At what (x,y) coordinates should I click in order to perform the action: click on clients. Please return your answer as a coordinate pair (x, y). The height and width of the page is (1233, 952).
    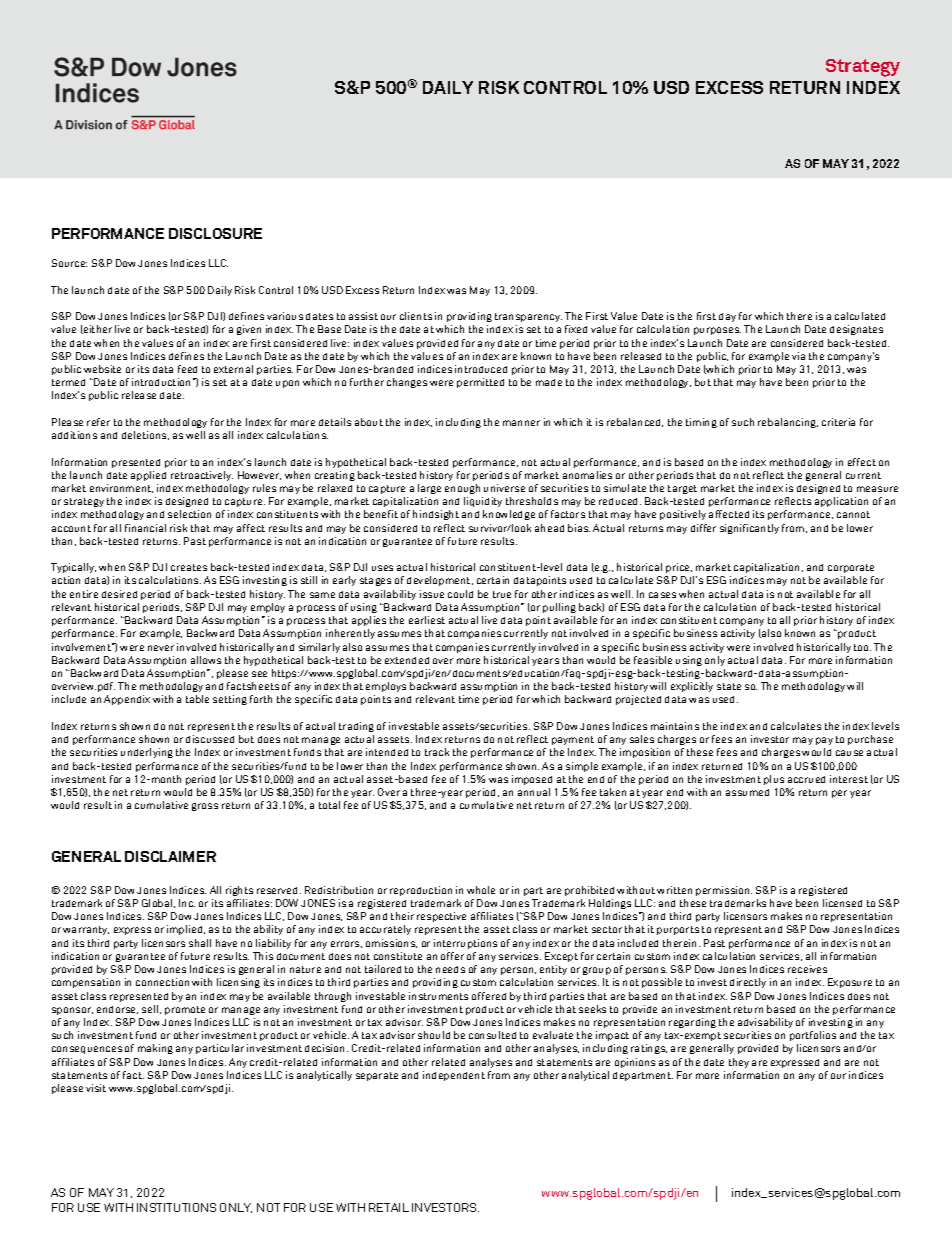
    Looking at the image, I should click on (416, 316).
